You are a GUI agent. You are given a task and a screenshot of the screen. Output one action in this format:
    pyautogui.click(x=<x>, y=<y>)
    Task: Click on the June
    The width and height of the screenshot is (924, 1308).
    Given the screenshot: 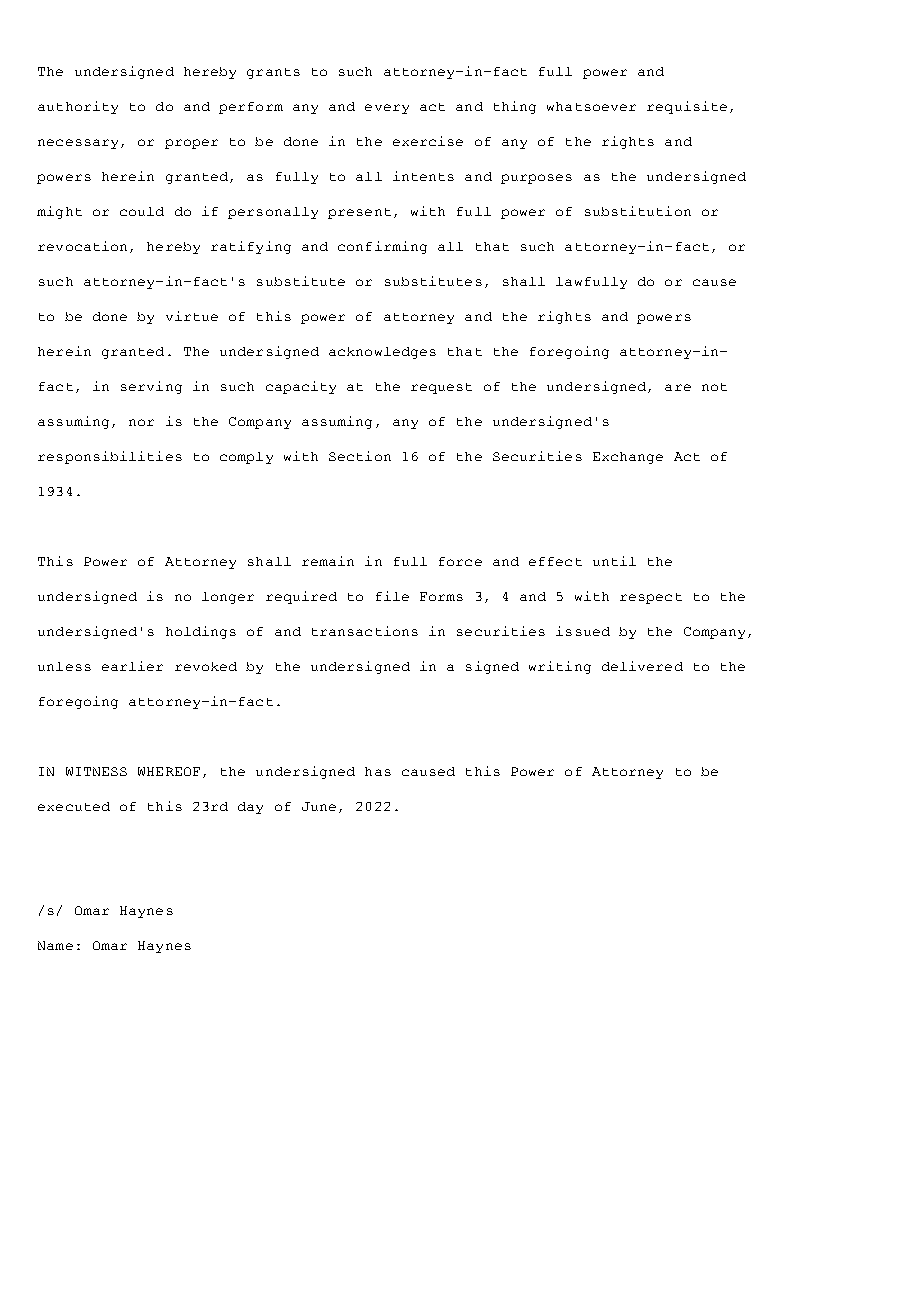 What is the action you would take?
    pyautogui.click(x=319, y=806)
